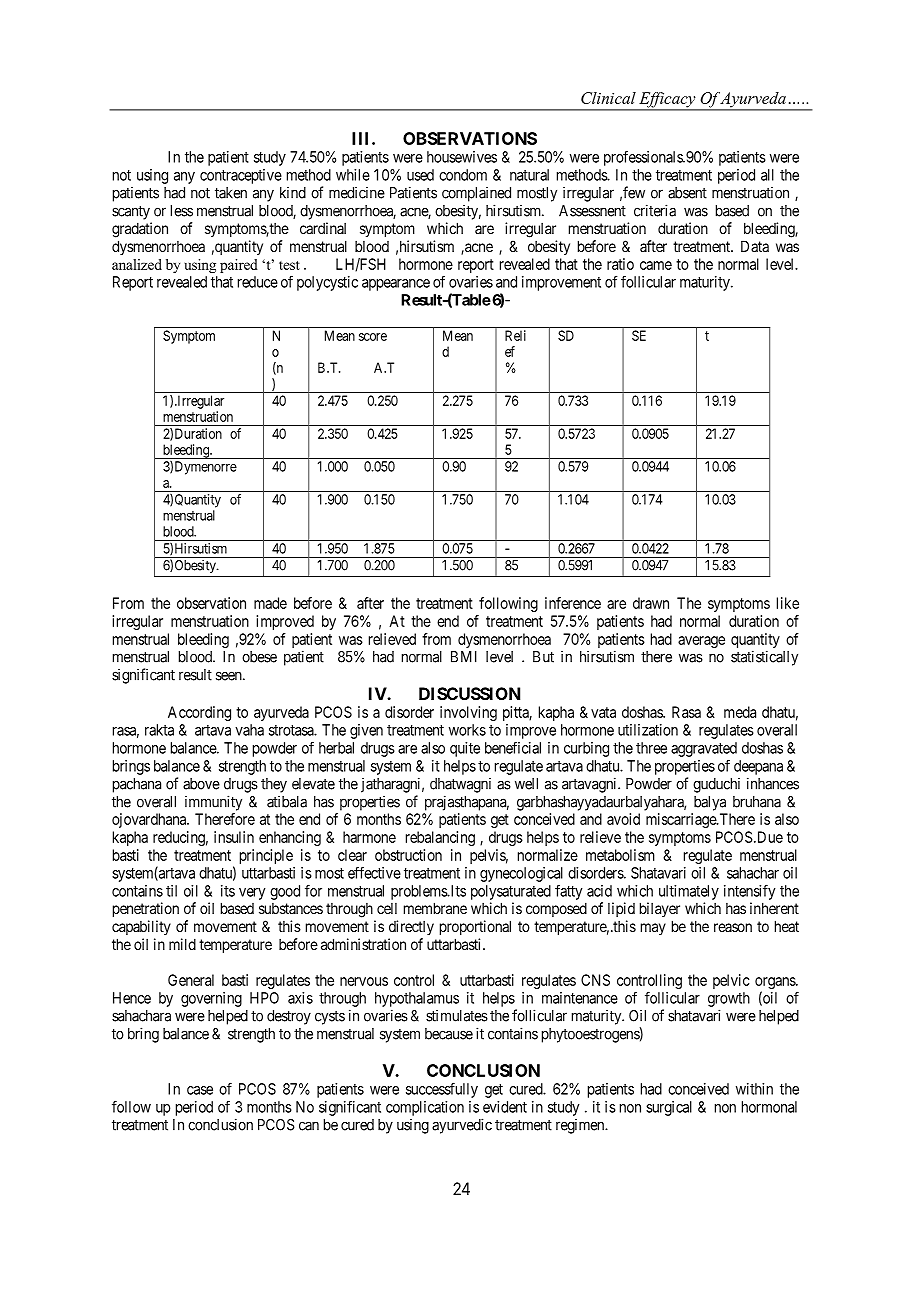 The image size is (924, 1307). Describe the element at coordinates (201, 784) in the document. I see `above` at that location.
